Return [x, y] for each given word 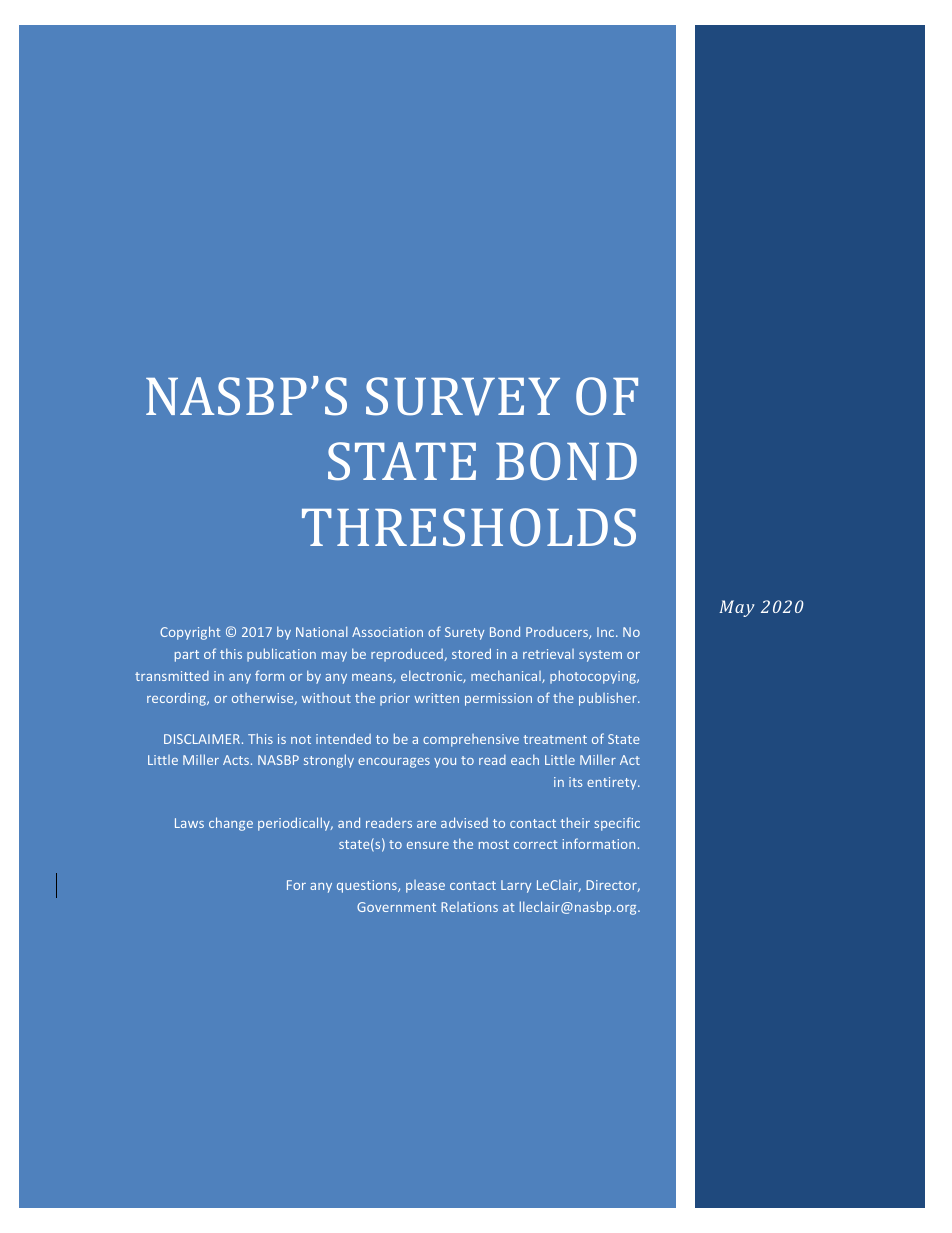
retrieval [548, 654]
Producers [558, 633]
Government [396, 907]
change [231, 824]
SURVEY [463, 396]
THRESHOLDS [469, 527]
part [187, 656]
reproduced [408, 655]
